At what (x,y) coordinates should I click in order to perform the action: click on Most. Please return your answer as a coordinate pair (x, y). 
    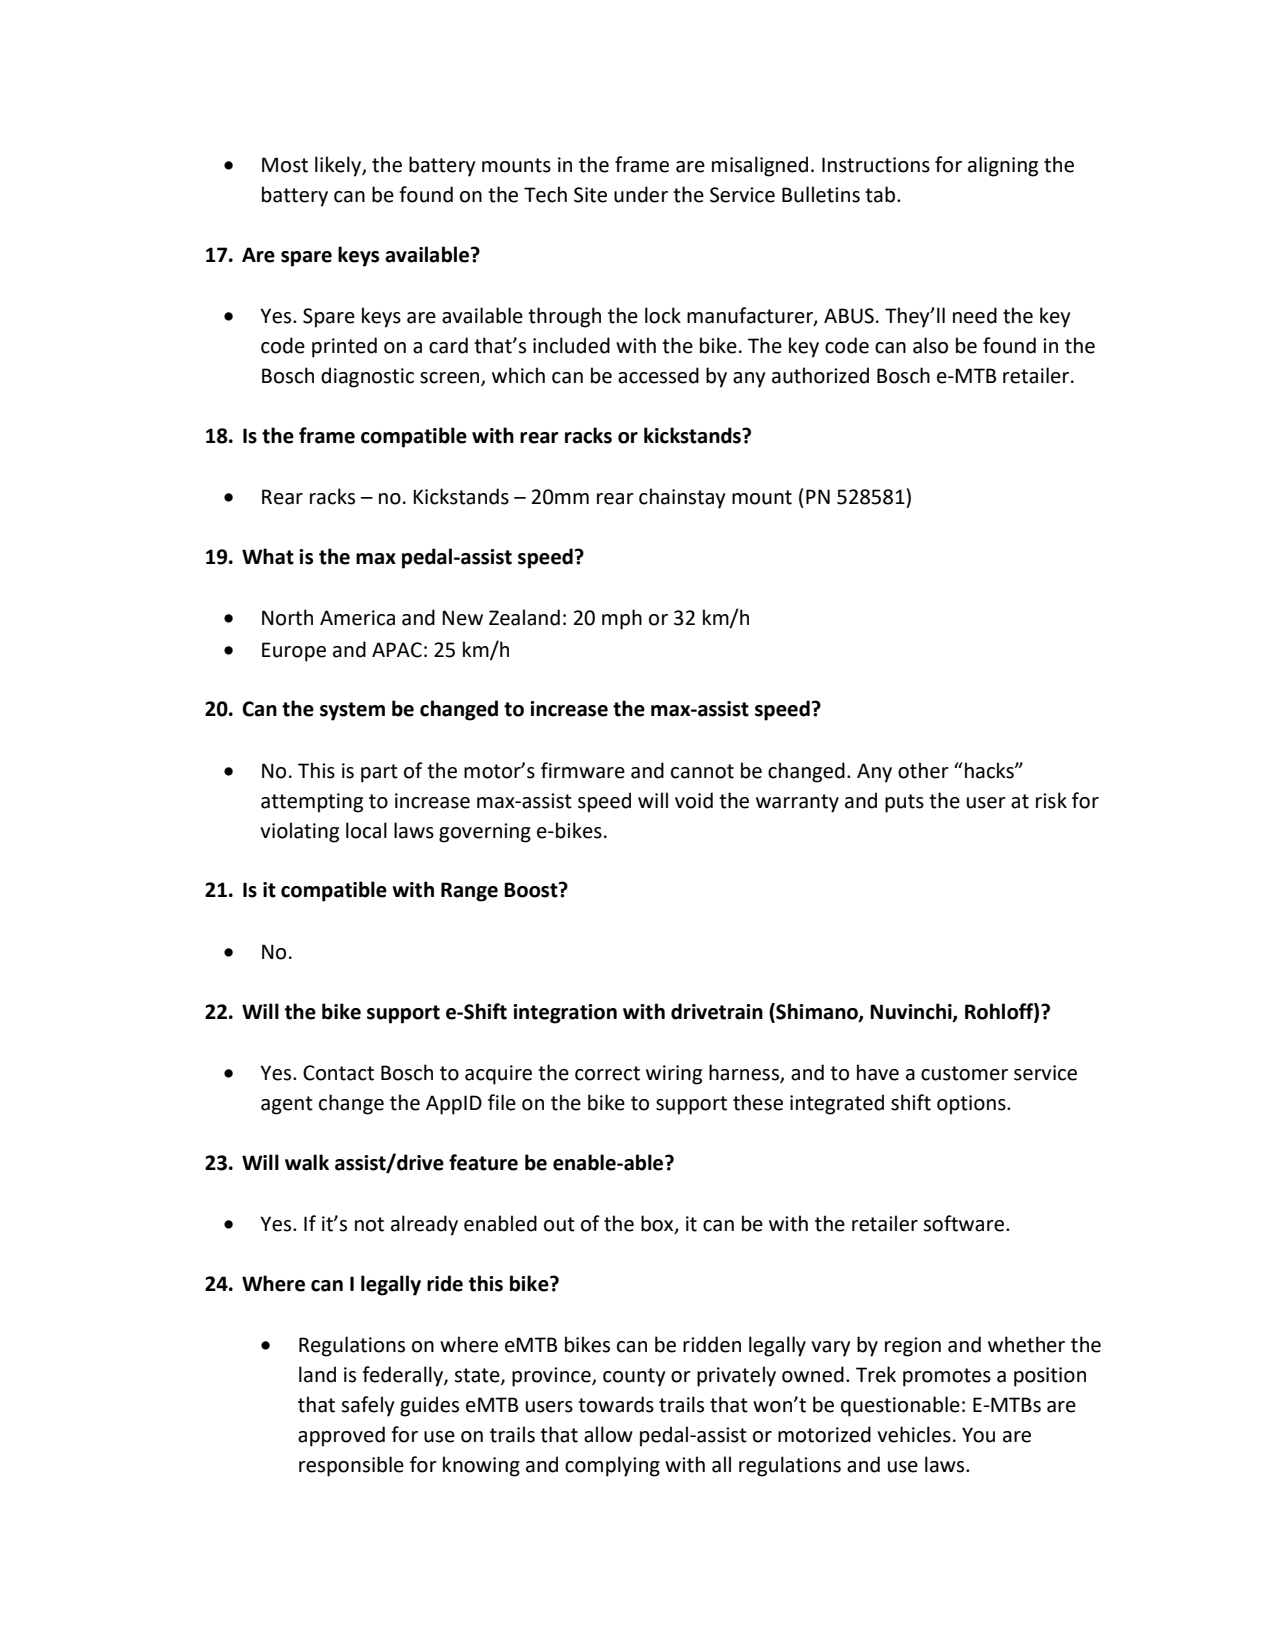
    Looking at the image, I should click on (285, 165).
